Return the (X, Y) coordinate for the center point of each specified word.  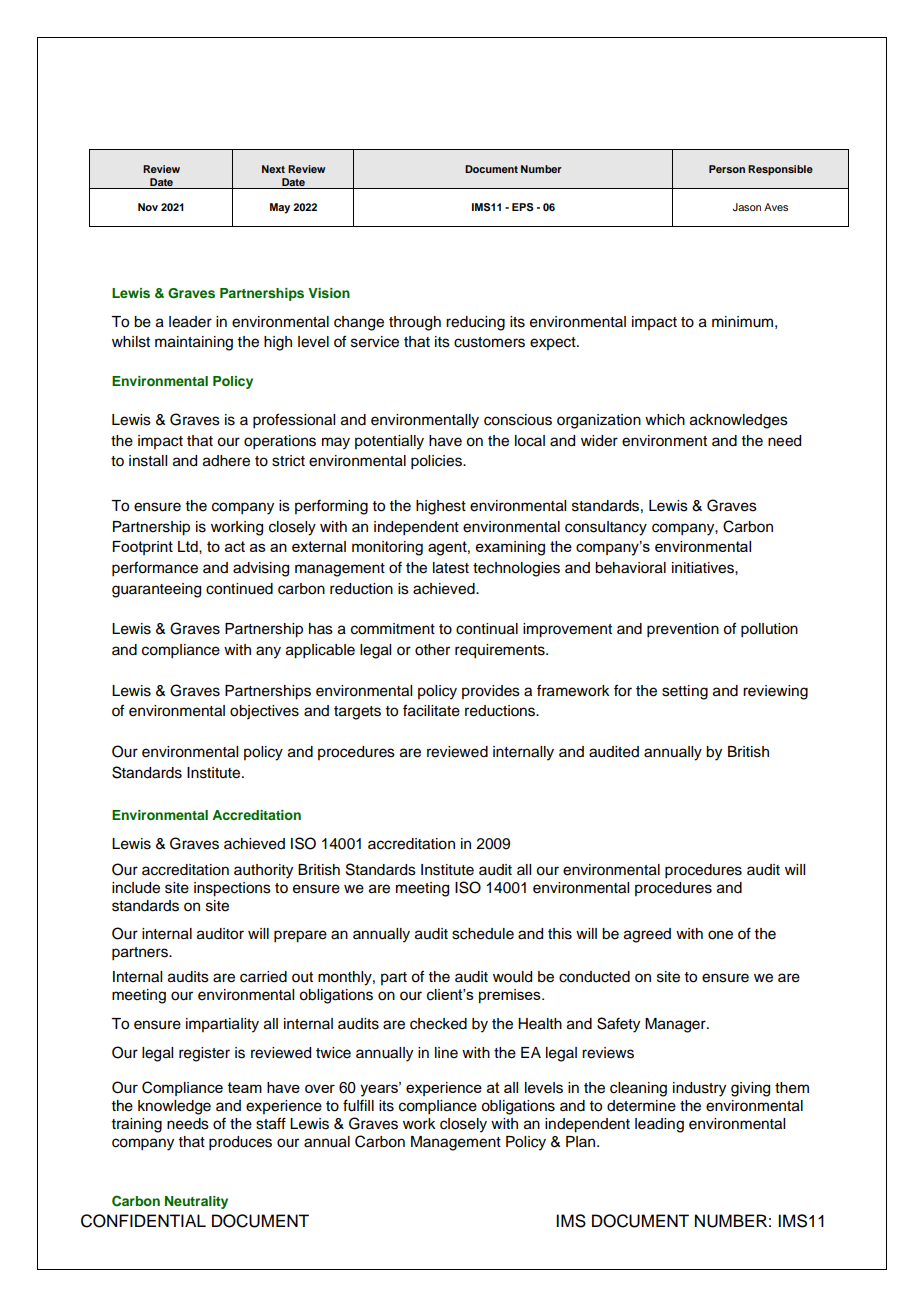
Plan (582, 1141)
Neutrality (196, 1202)
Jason (747, 207)
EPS (523, 207)
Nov (148, 207)
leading (659, 1125)
